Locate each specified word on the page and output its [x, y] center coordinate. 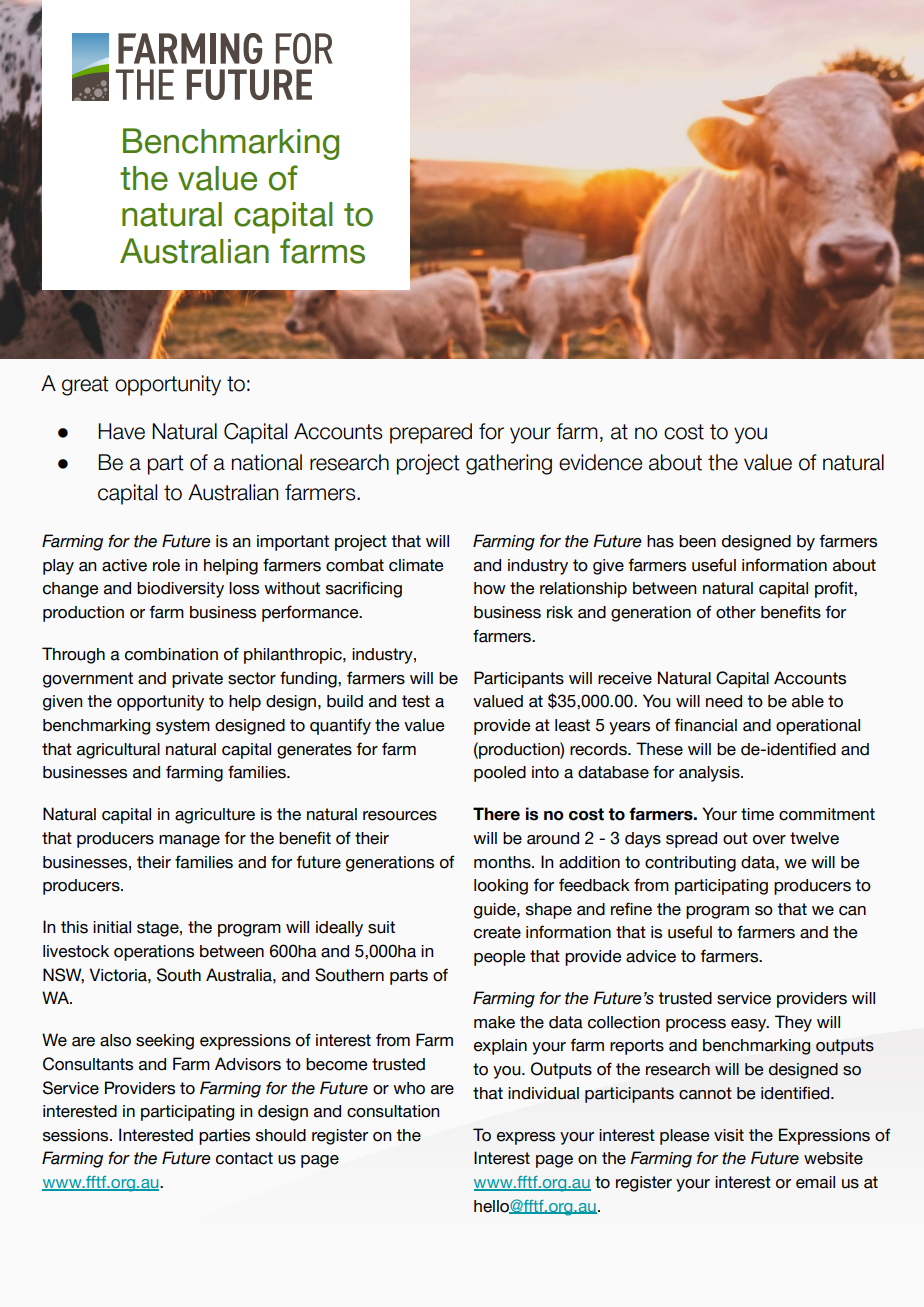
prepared [431, 433]
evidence [600, 462]
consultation [393, 1111]
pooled [500, 774]
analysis [710, 774]
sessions [77, 1135]
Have [121, 431]
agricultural [118, 751]
